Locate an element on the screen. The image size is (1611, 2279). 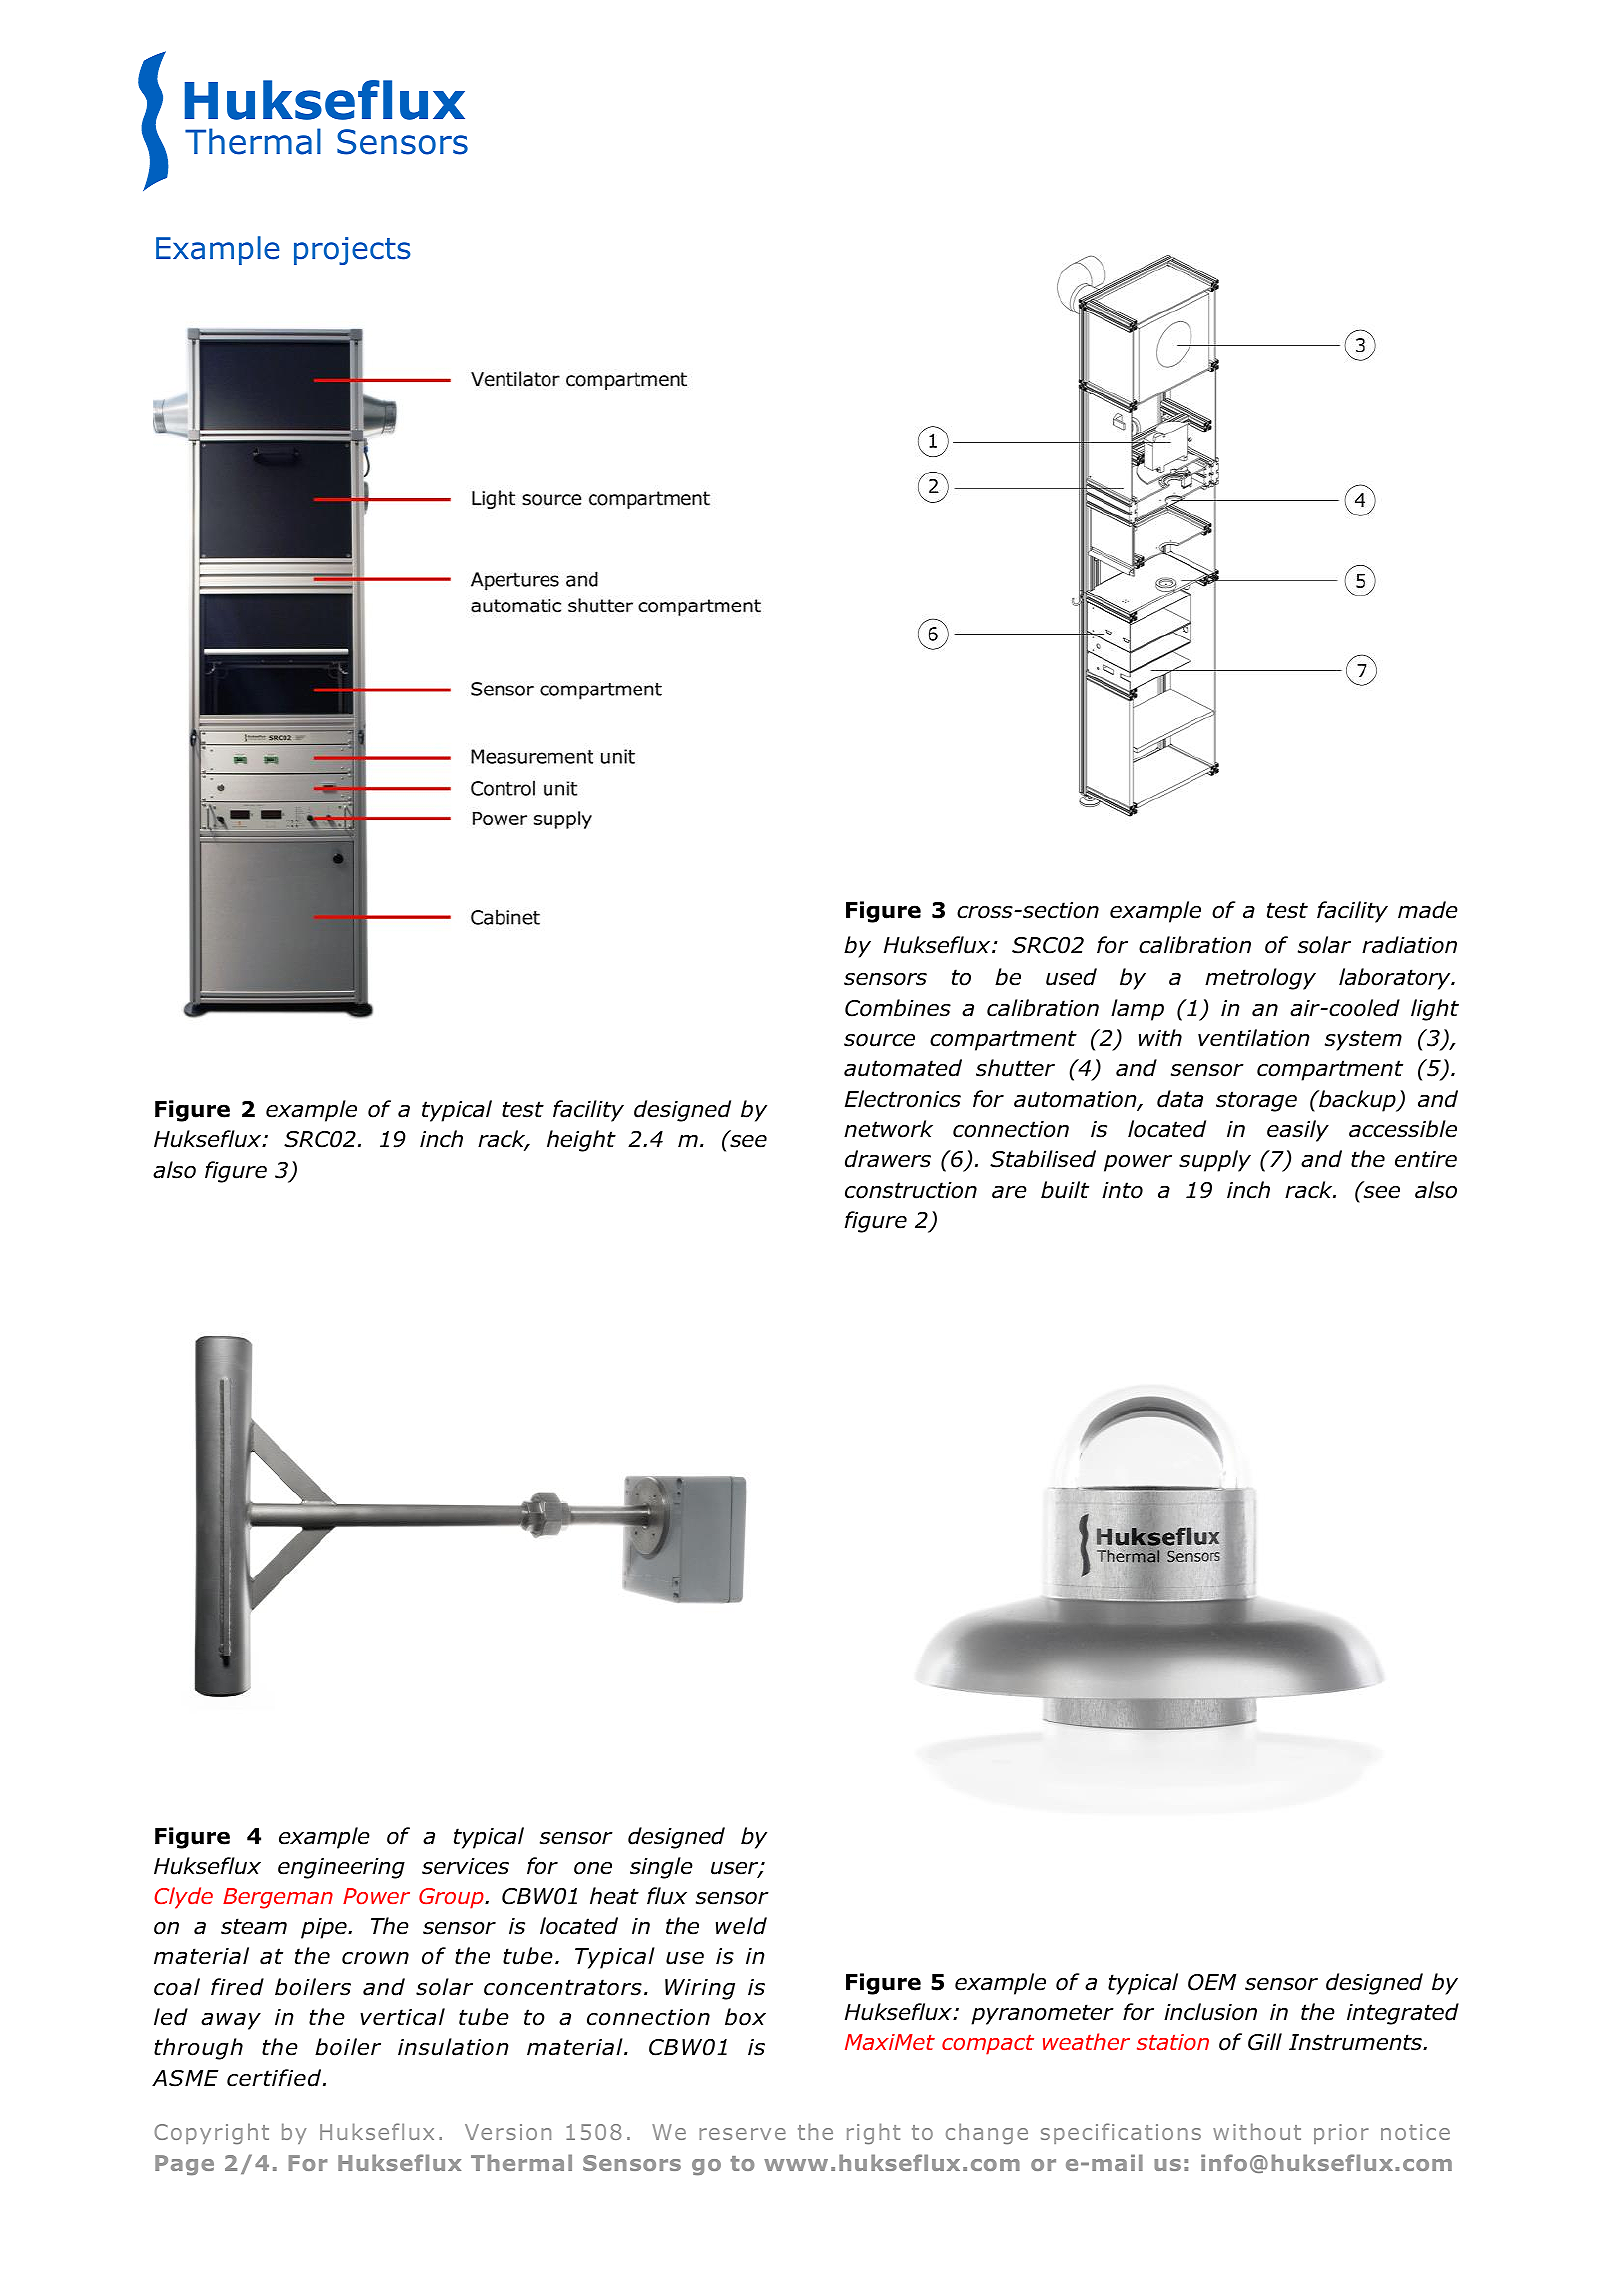
supply is located at coordinates (1215, 1161).
